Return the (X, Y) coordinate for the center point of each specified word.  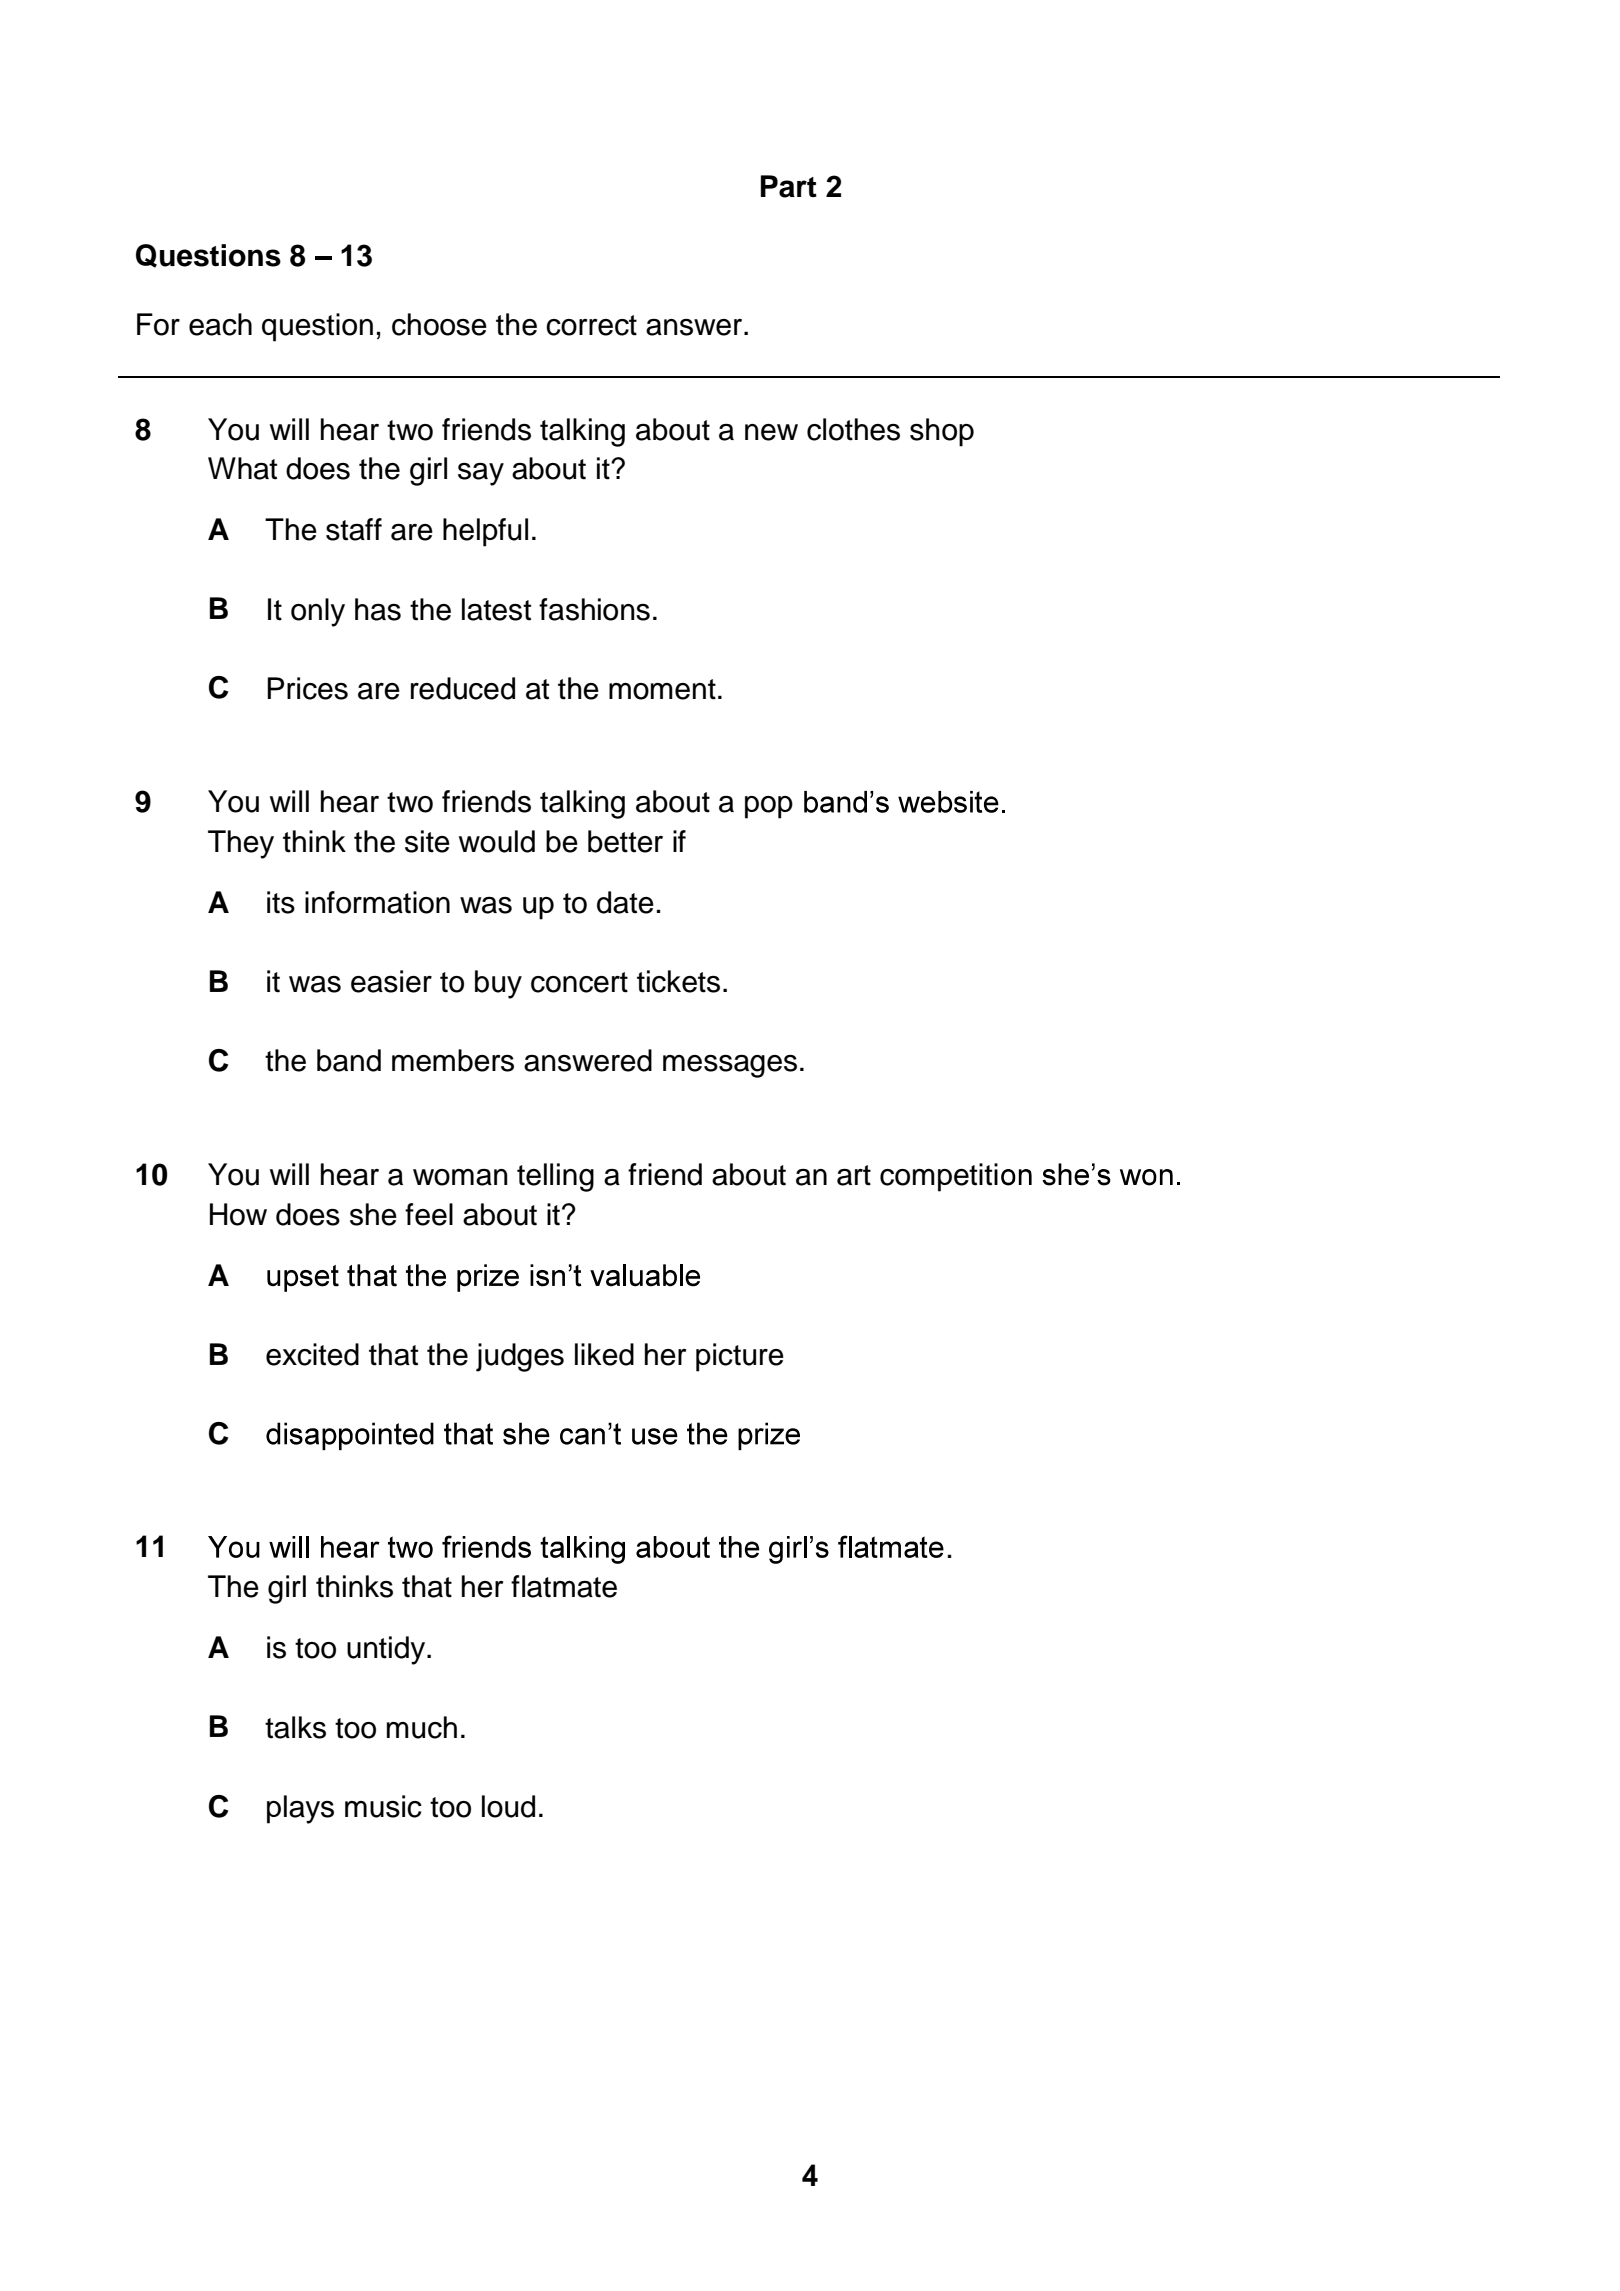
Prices (307, 688)
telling (555, 1177)
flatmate (564, 1586)
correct (591, 325)
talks (295, 1727)
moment (662, 689)
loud (508, 1806)
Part (789, 186)
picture (740, 1357)
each (220, 324)
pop (769, 807)
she (373, 1214)
